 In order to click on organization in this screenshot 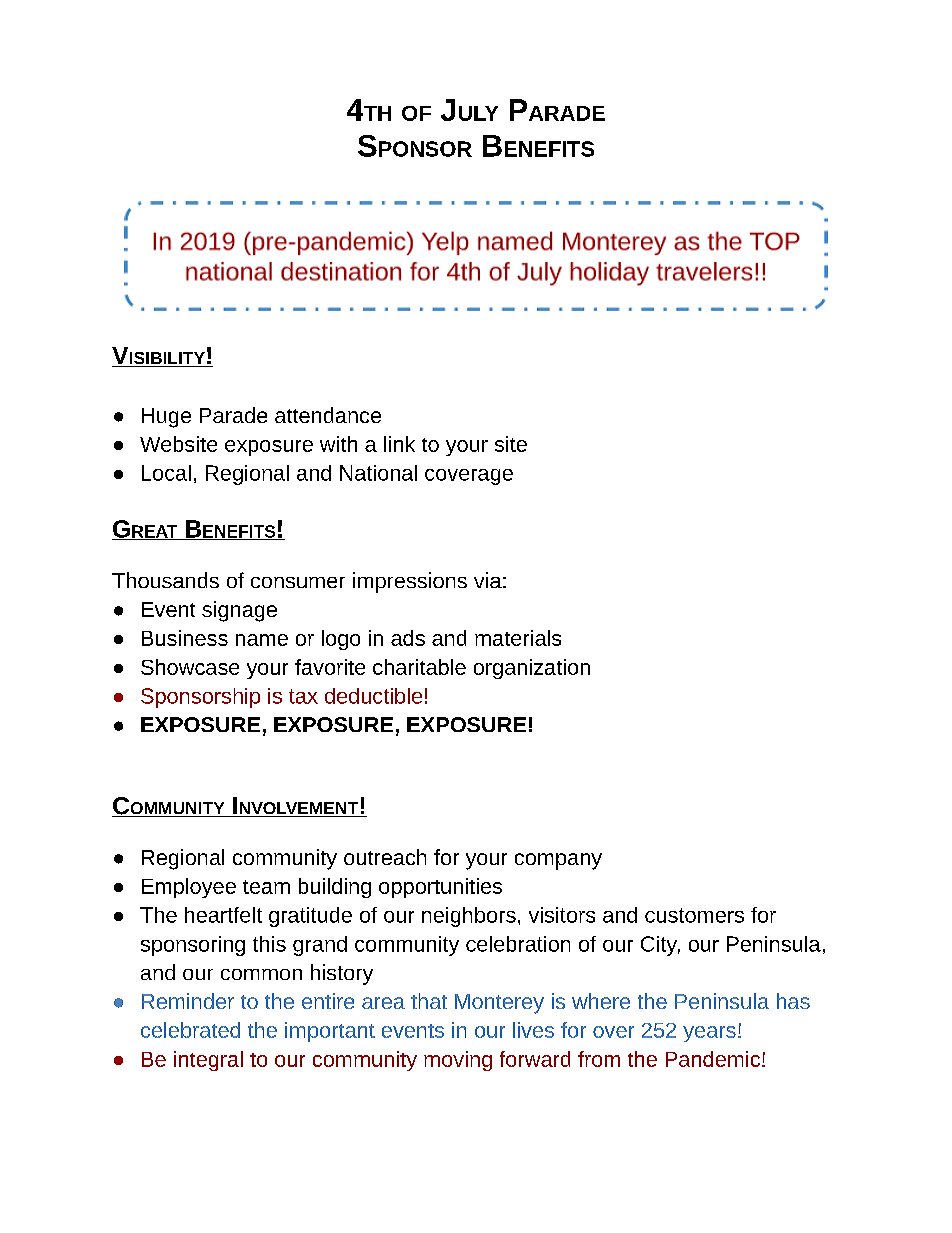, I will do `click(532, 669)`.
